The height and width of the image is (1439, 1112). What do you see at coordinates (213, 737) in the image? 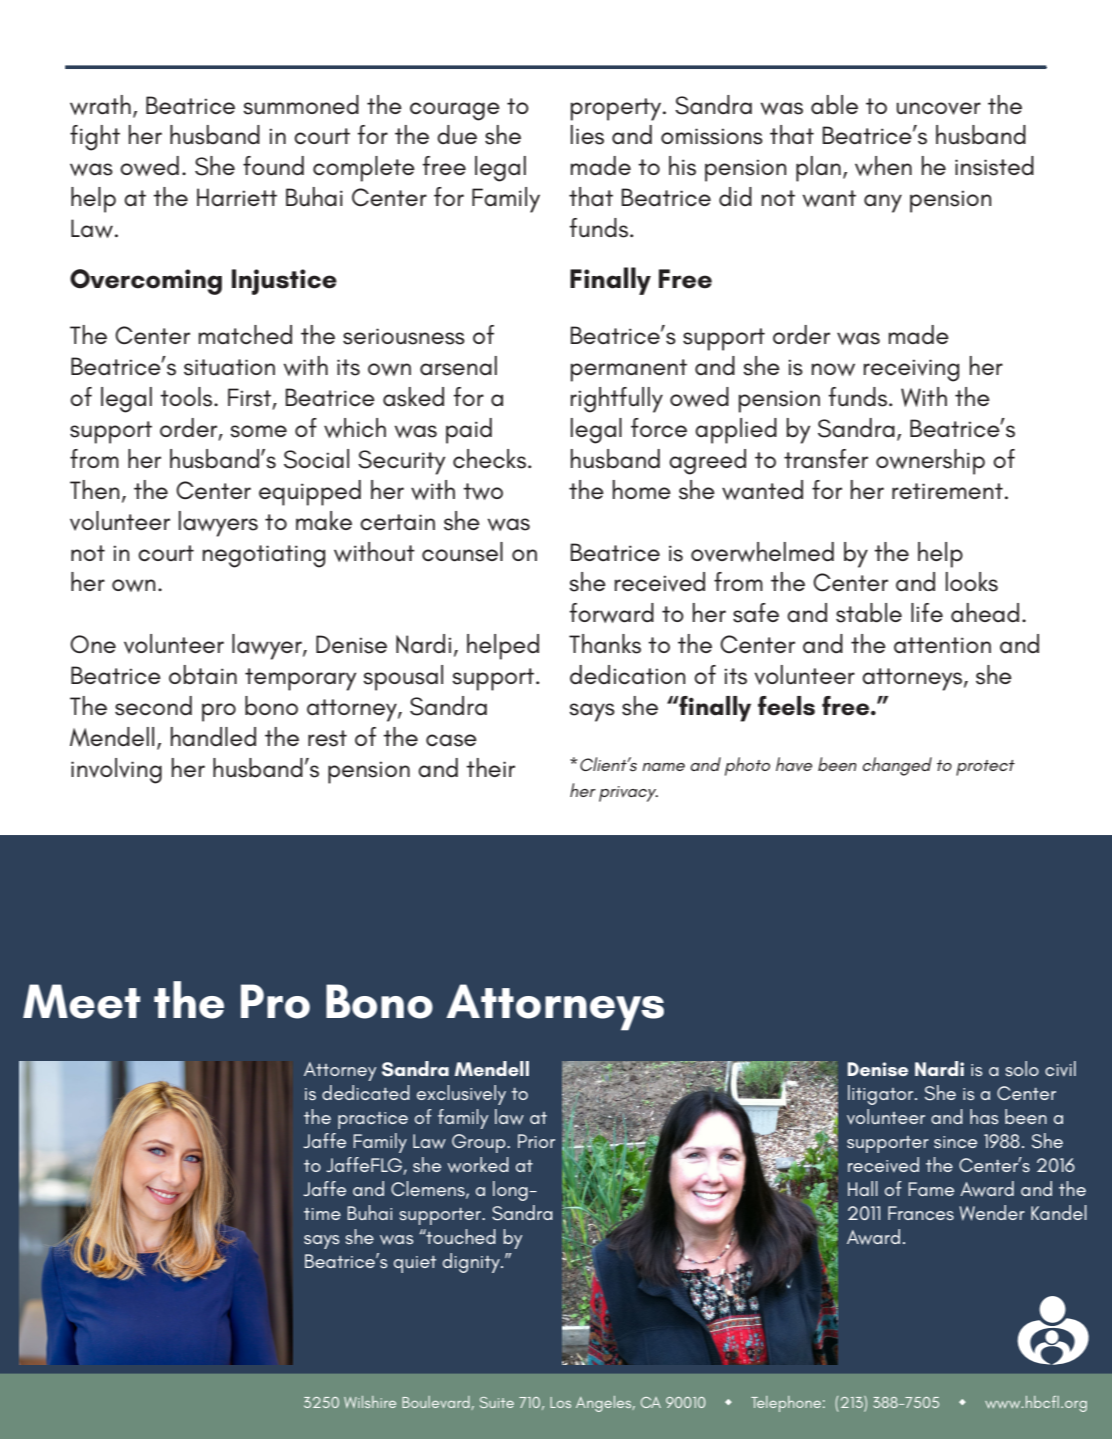
I see `handled` at bounding box center [213, 737].
